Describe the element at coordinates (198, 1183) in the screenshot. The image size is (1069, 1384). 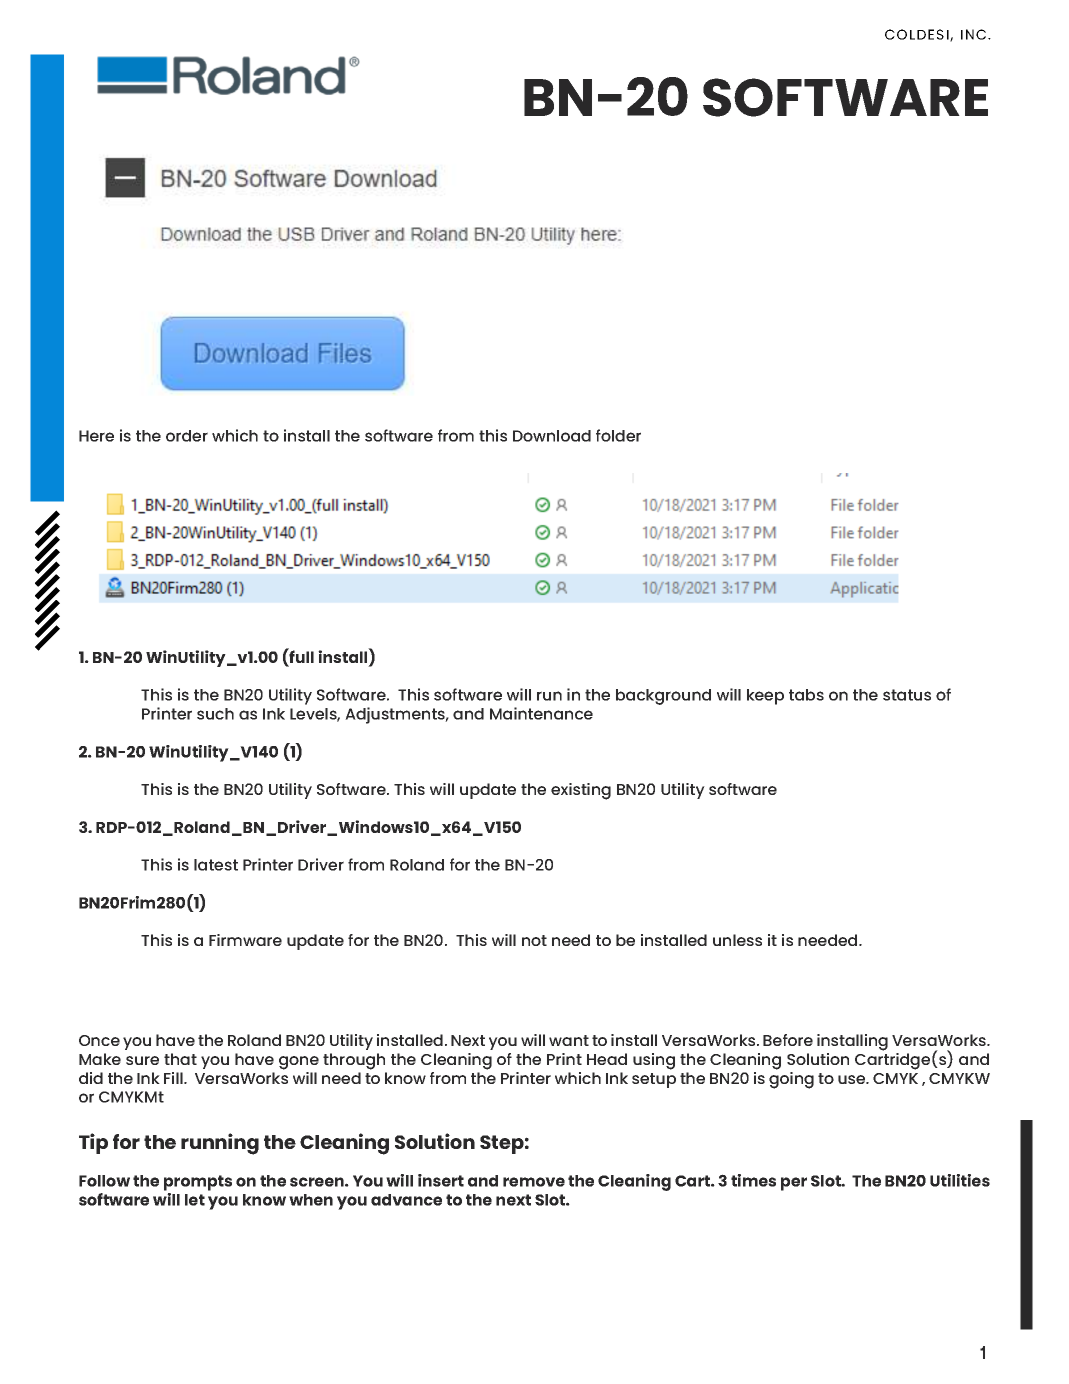
I see `prompts` at that location.
